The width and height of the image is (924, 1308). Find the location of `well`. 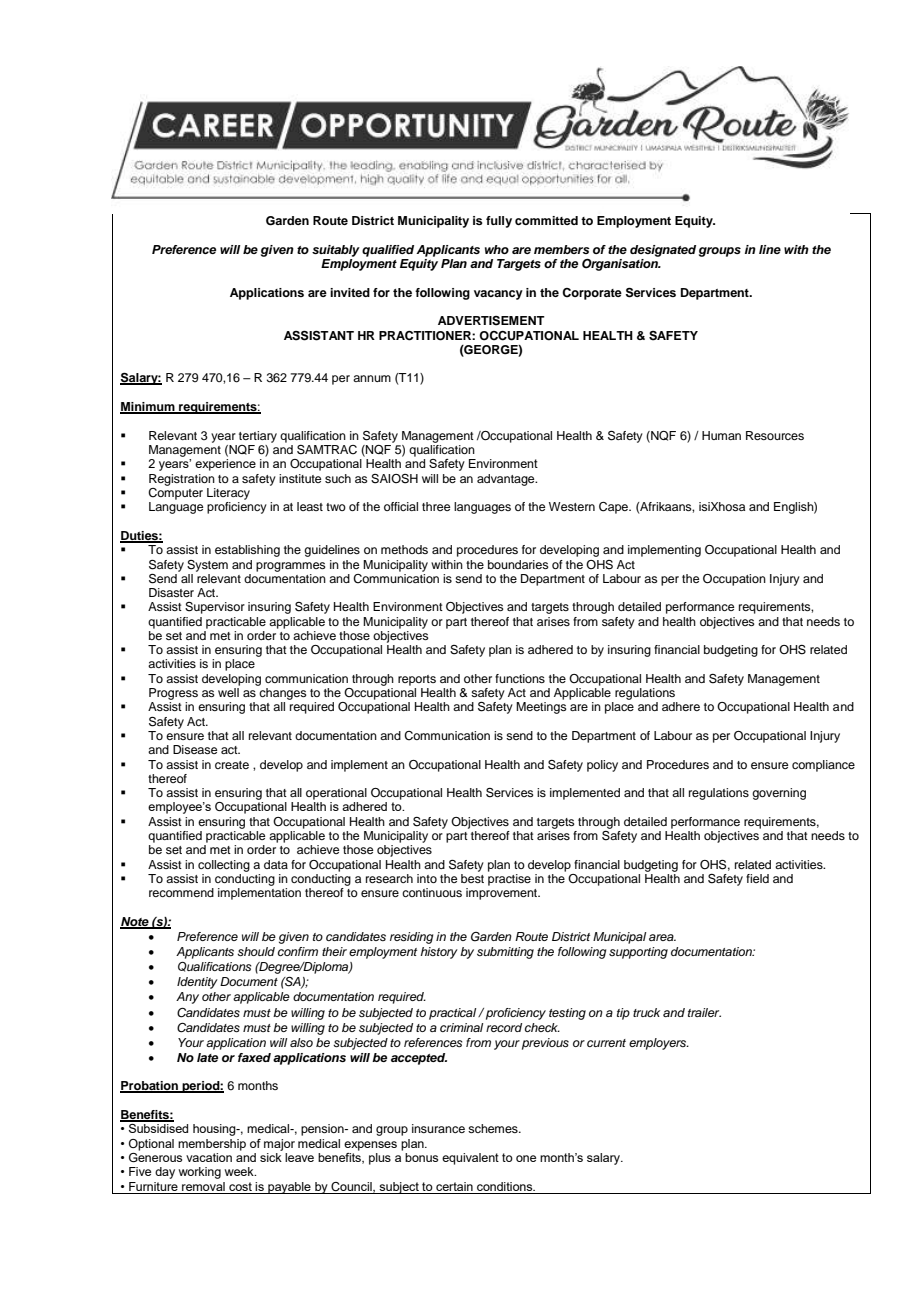

well is located at coordinates (228, 692).
